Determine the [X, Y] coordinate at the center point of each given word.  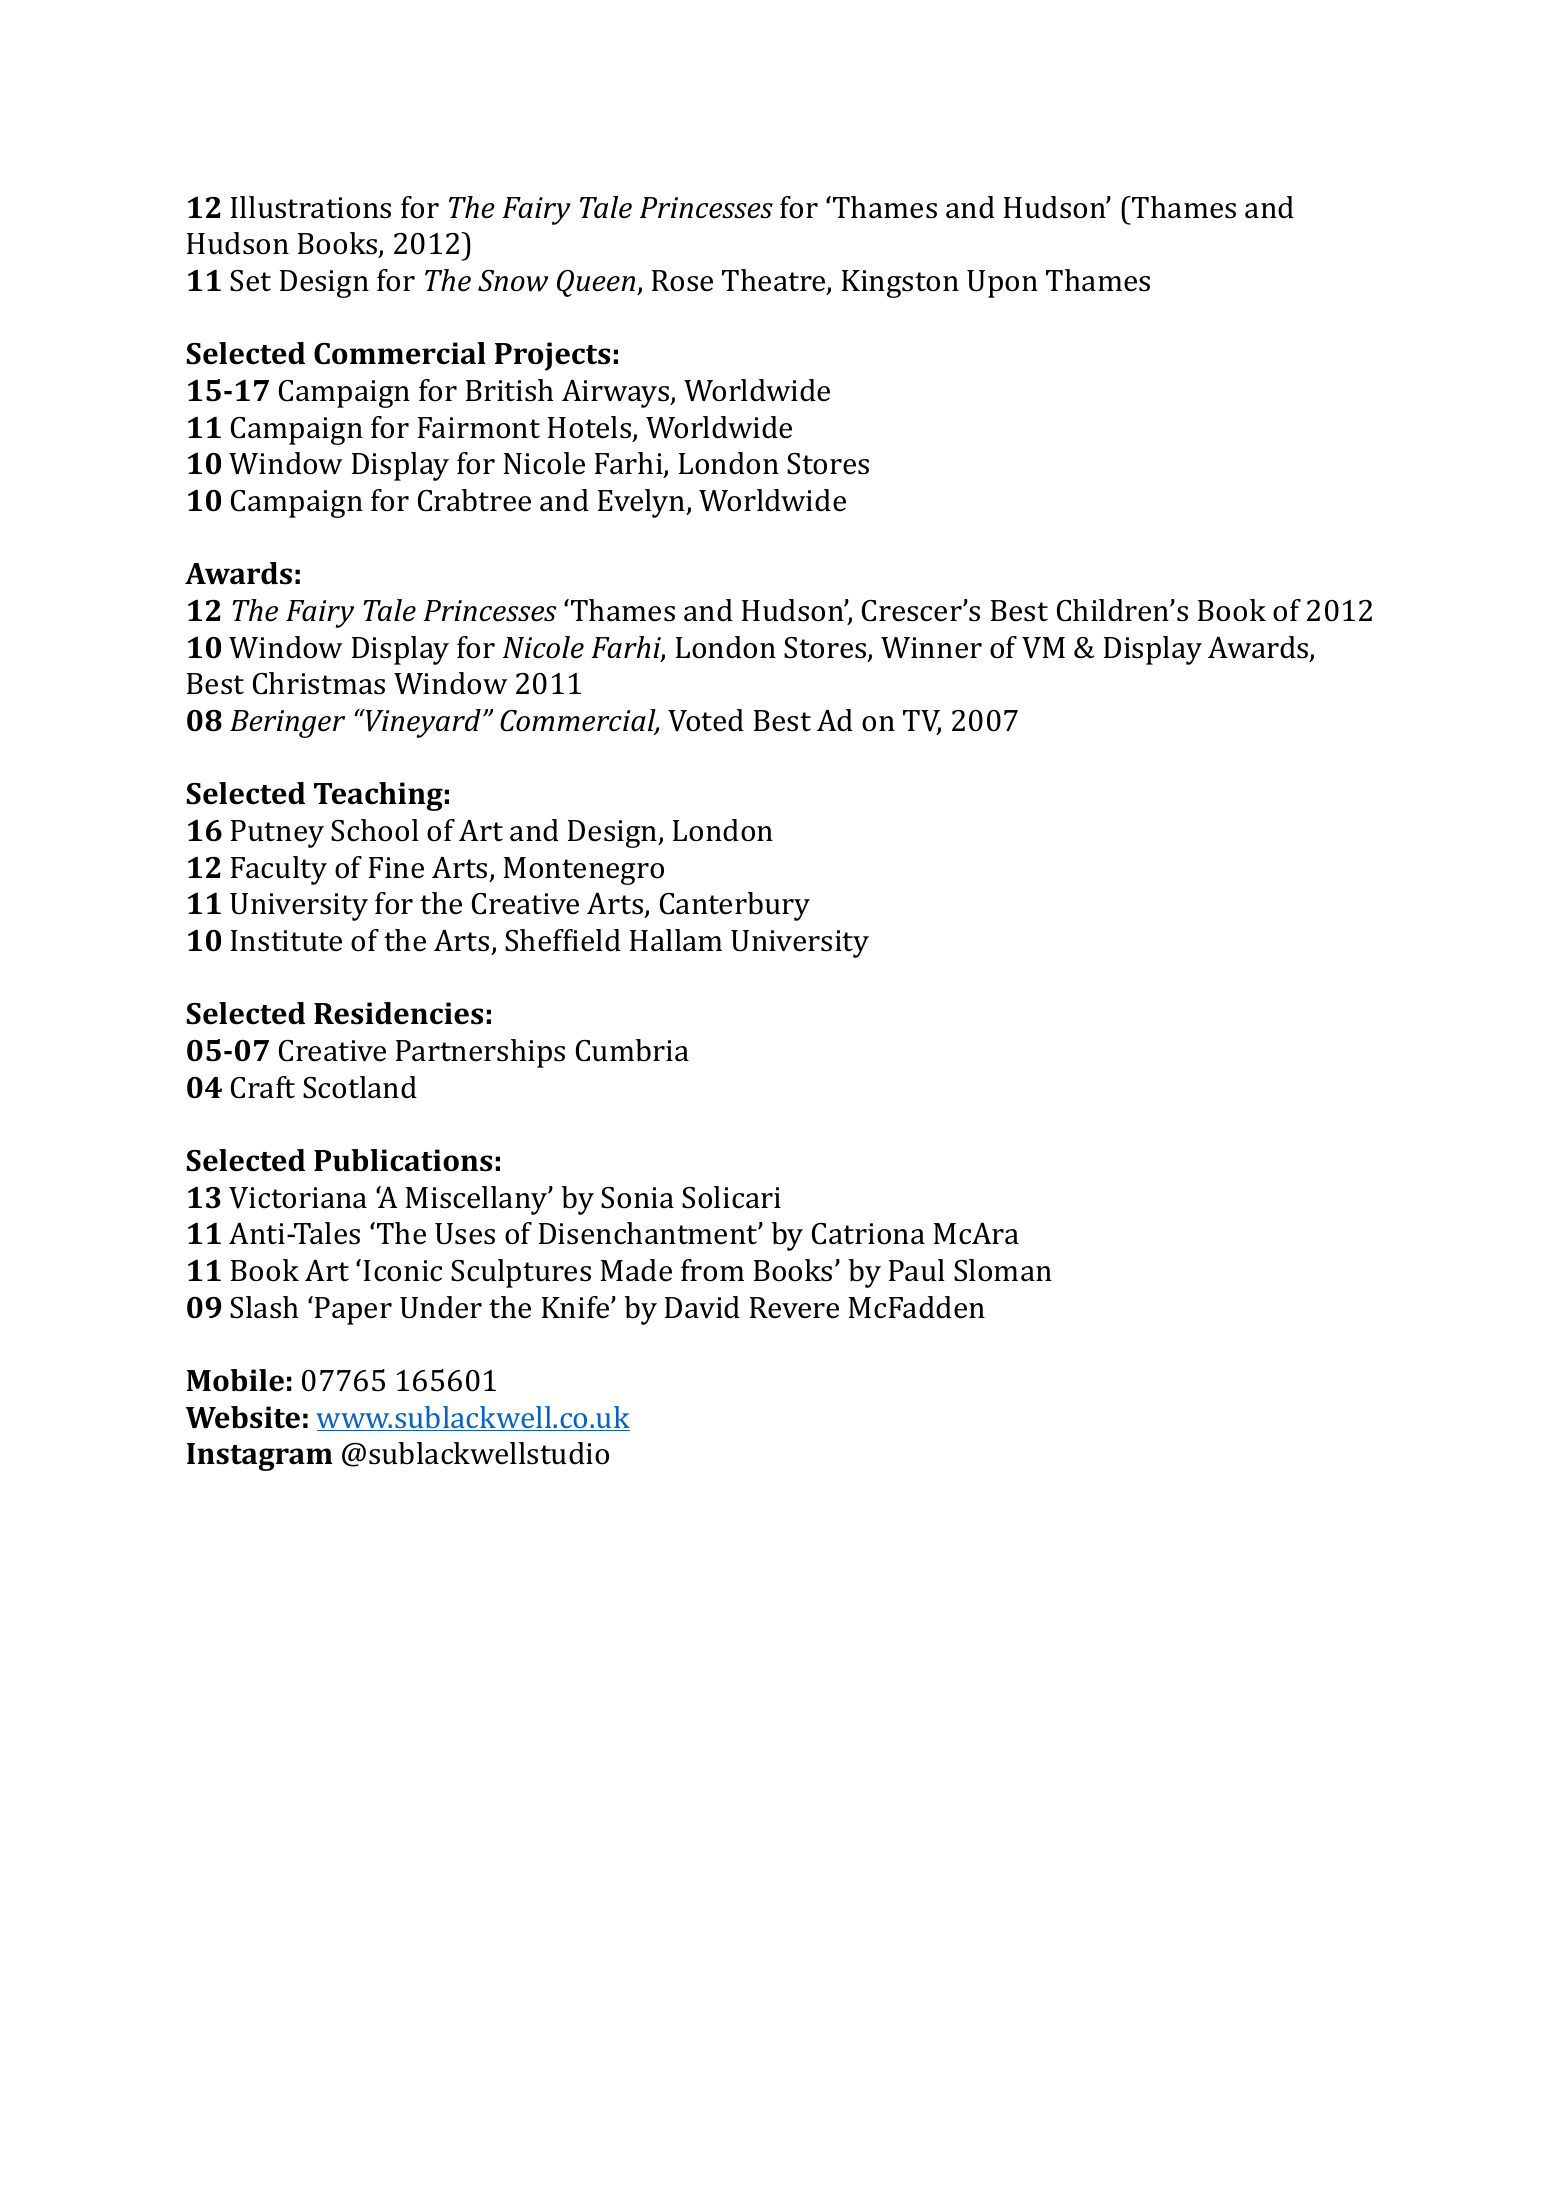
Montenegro [584, 871]
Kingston [900, 284]
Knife [577, 1307]
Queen [597, 283]
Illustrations [311, 207]
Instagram [260, 1457]
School [375, 830]
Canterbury [735, 906]
